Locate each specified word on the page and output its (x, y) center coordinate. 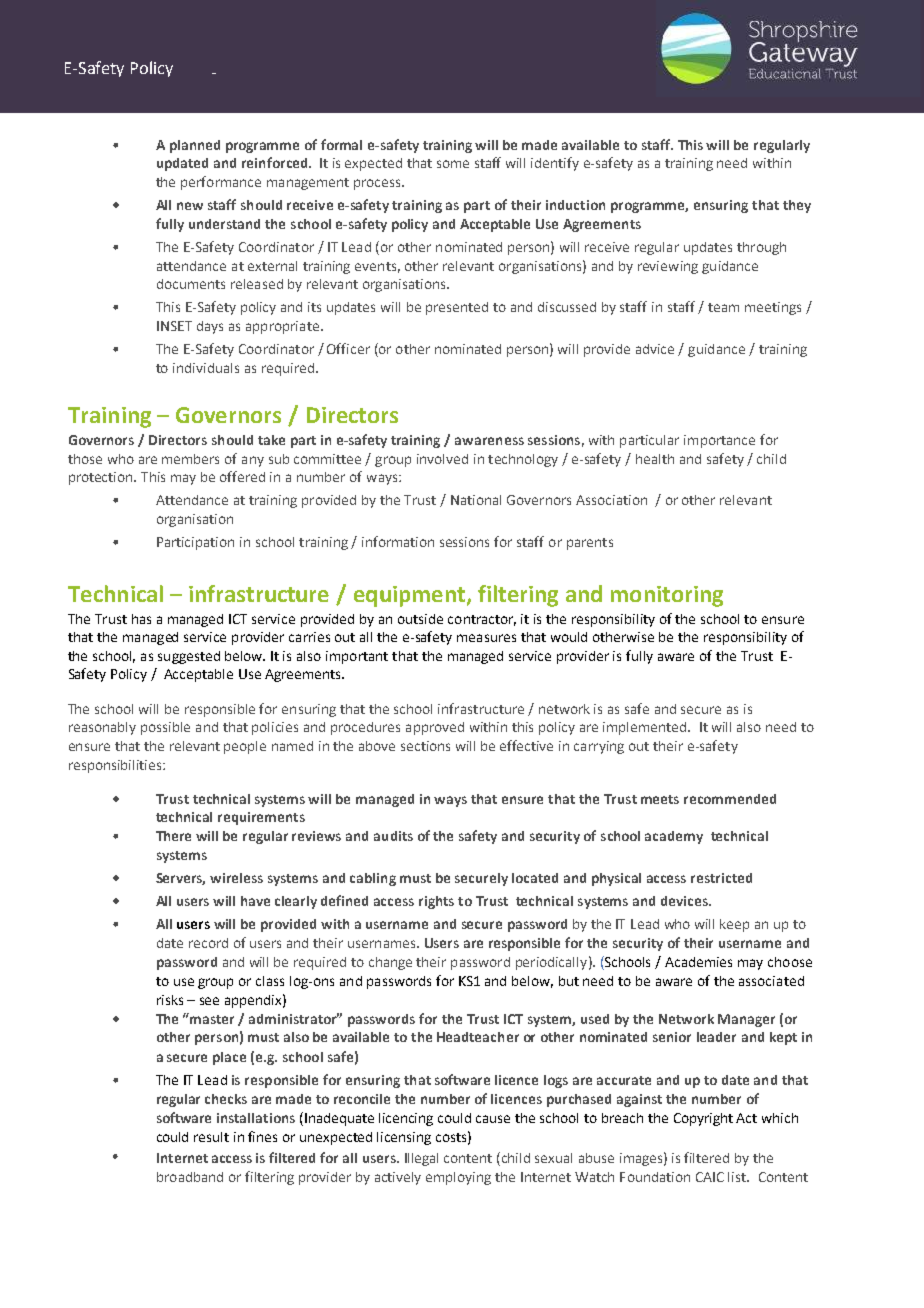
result (211, 1137)
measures (486, 638)
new (190, 206)
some (453, 164)
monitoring (667, 596)
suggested (189, 657)
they (797, 206)
